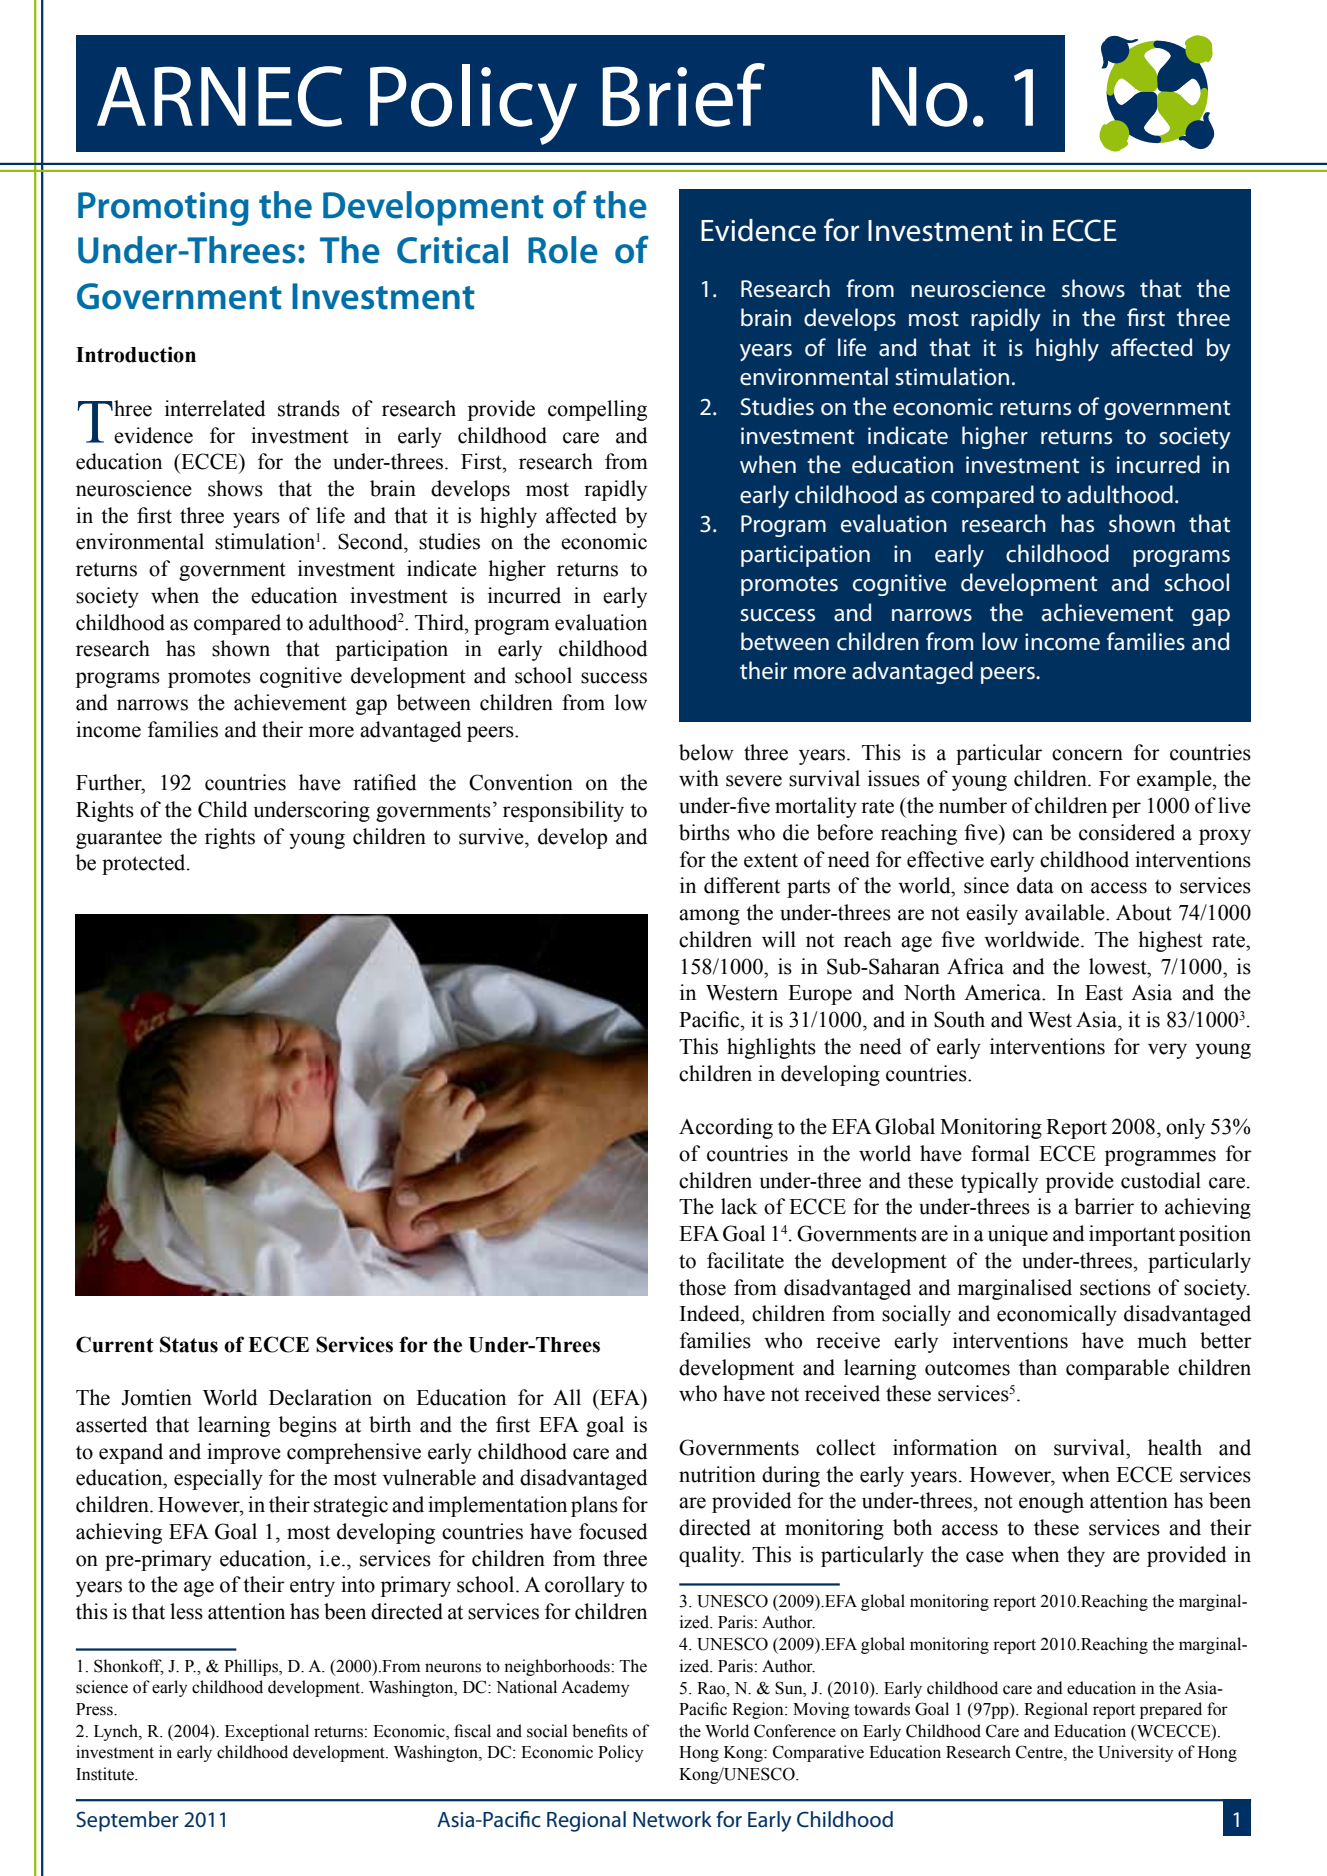  What do you see at coordinates (699, 778) in the image?
I see `with` at bounding box center [699, 778].
